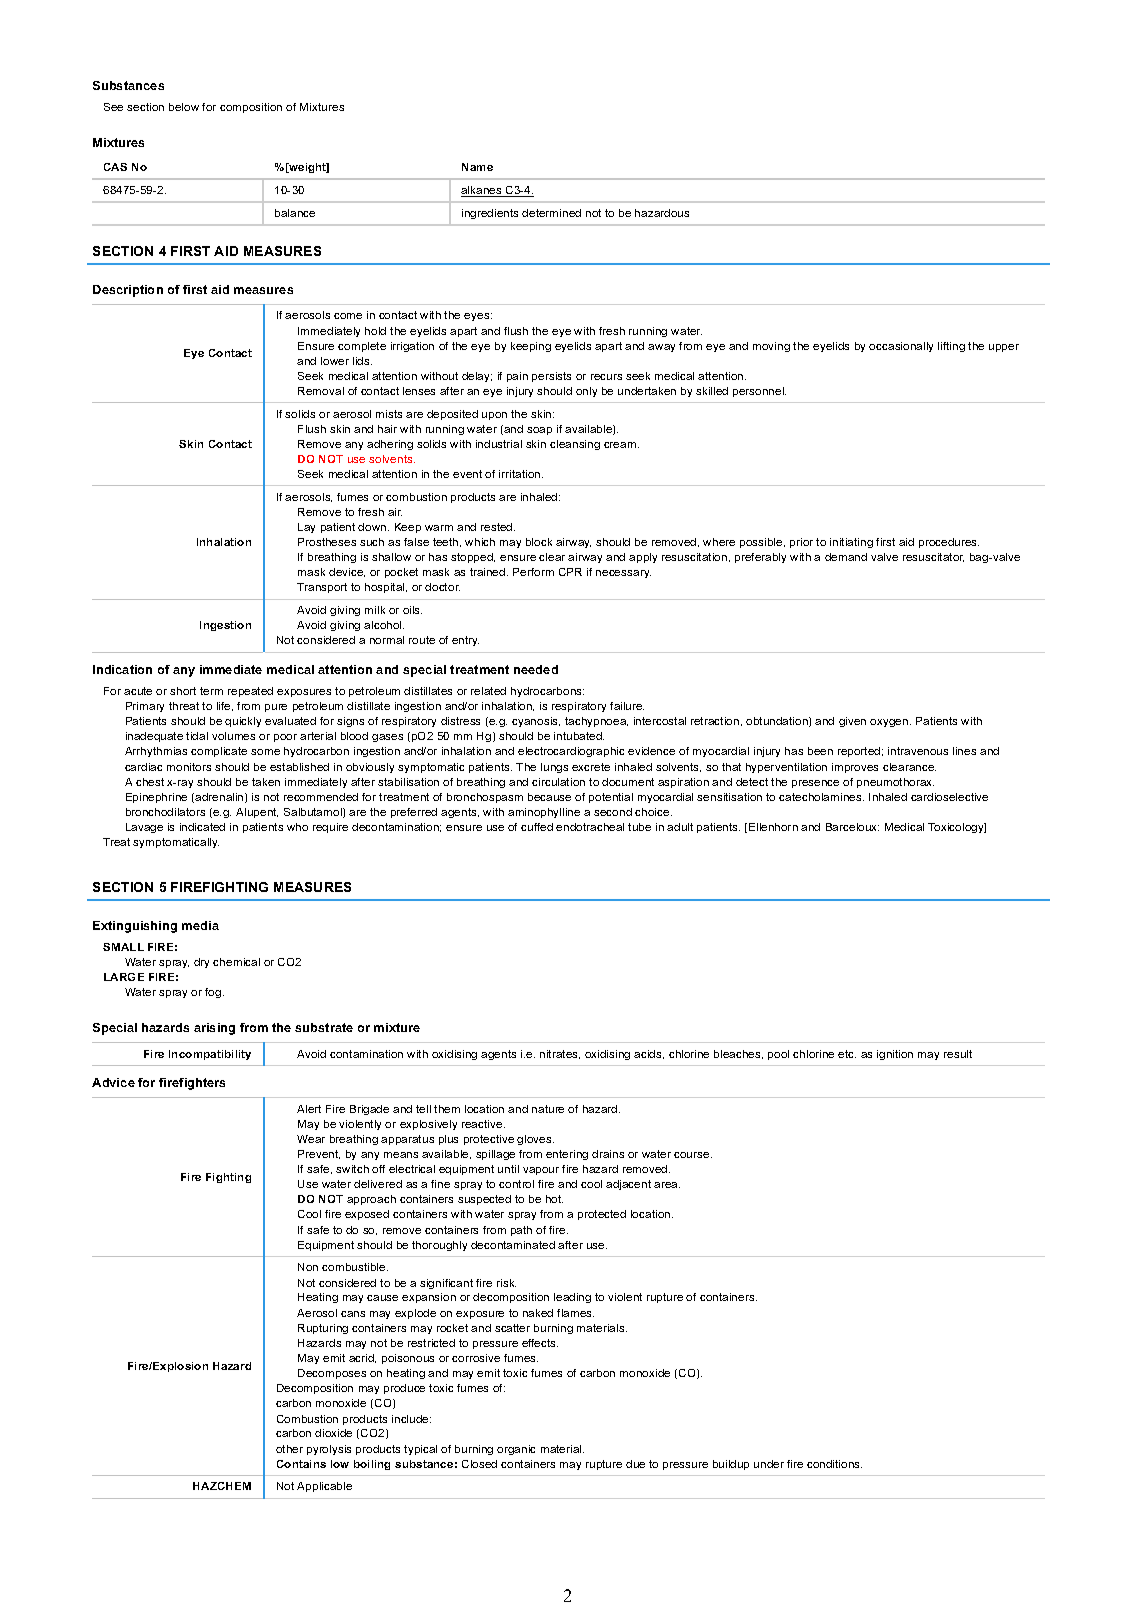 Image resolution: width=1138 pixels, height=1609 pixels. What do you see at coordinates (895, 1055) in the screenshot?
I see `ignition` at bounding box center [895, 1055].
